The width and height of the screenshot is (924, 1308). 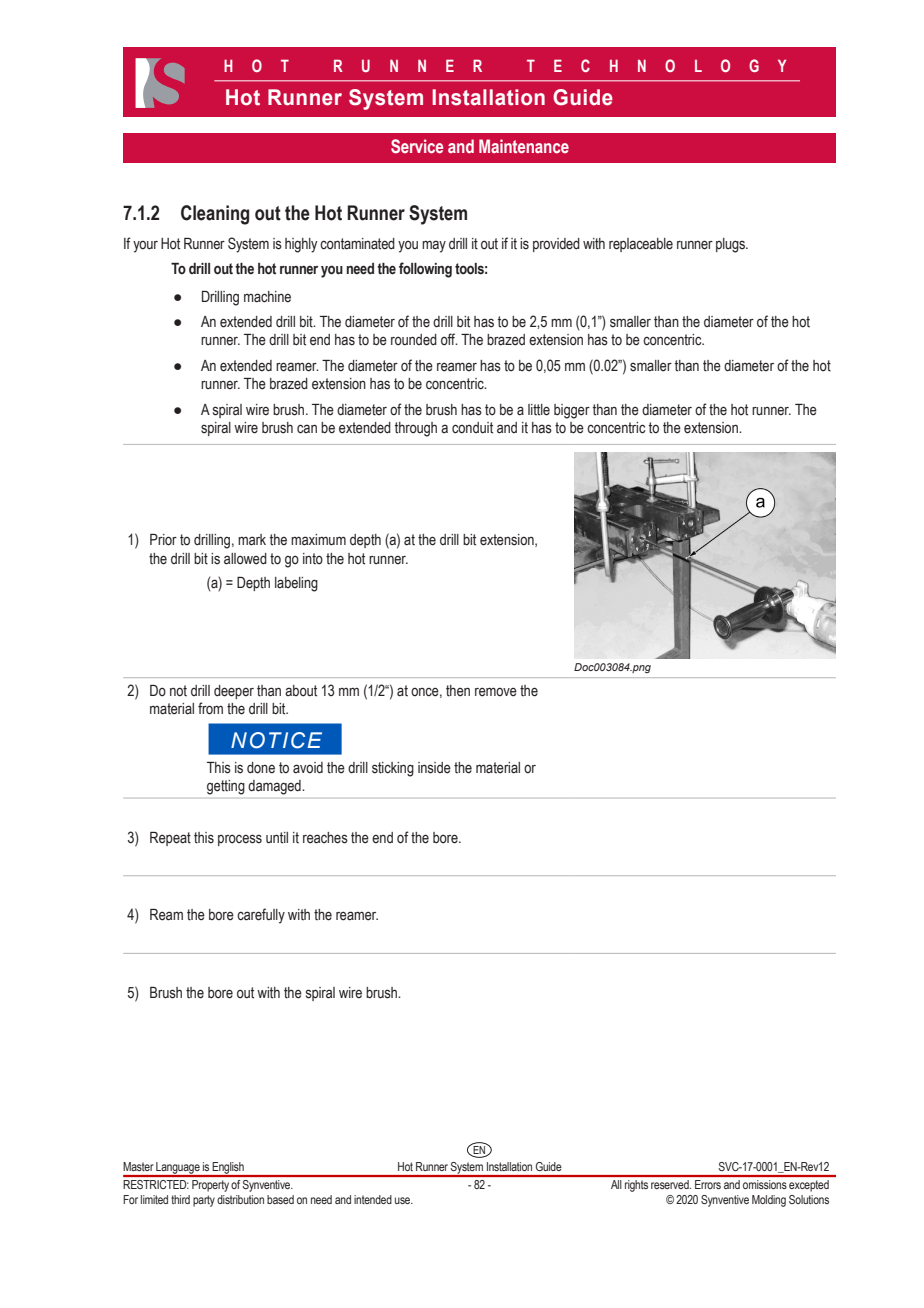 I want to click on Errors, so click(x=708, y=1184).
